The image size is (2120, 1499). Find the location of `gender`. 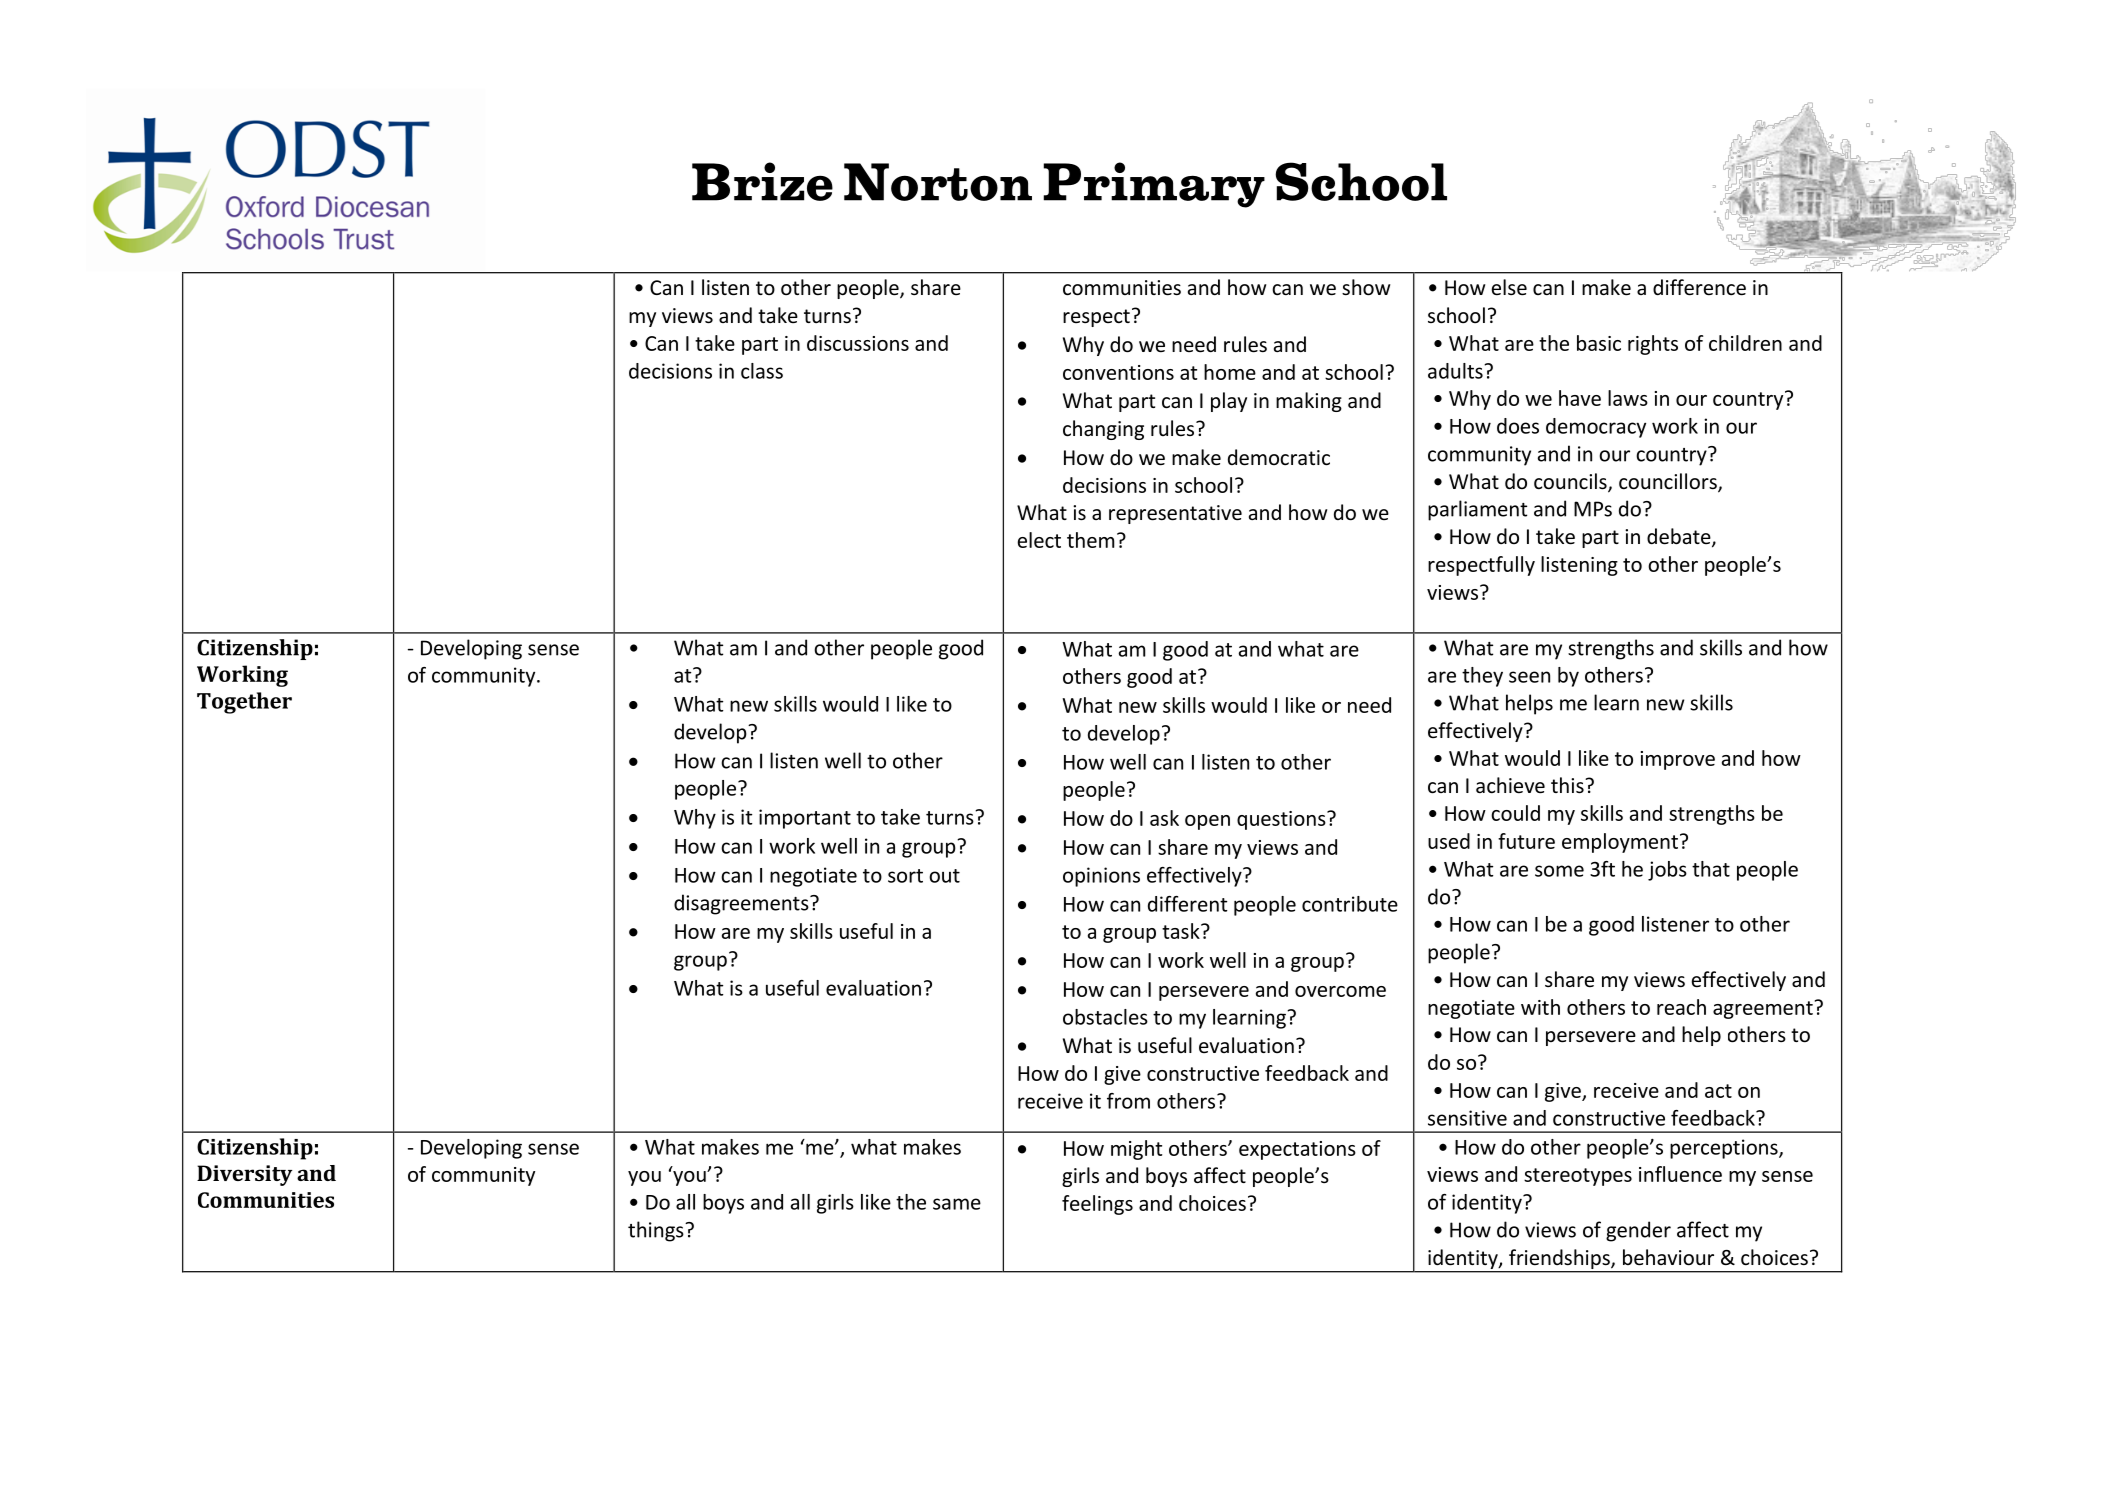

gender is located at coordinates (1638, 1231).
